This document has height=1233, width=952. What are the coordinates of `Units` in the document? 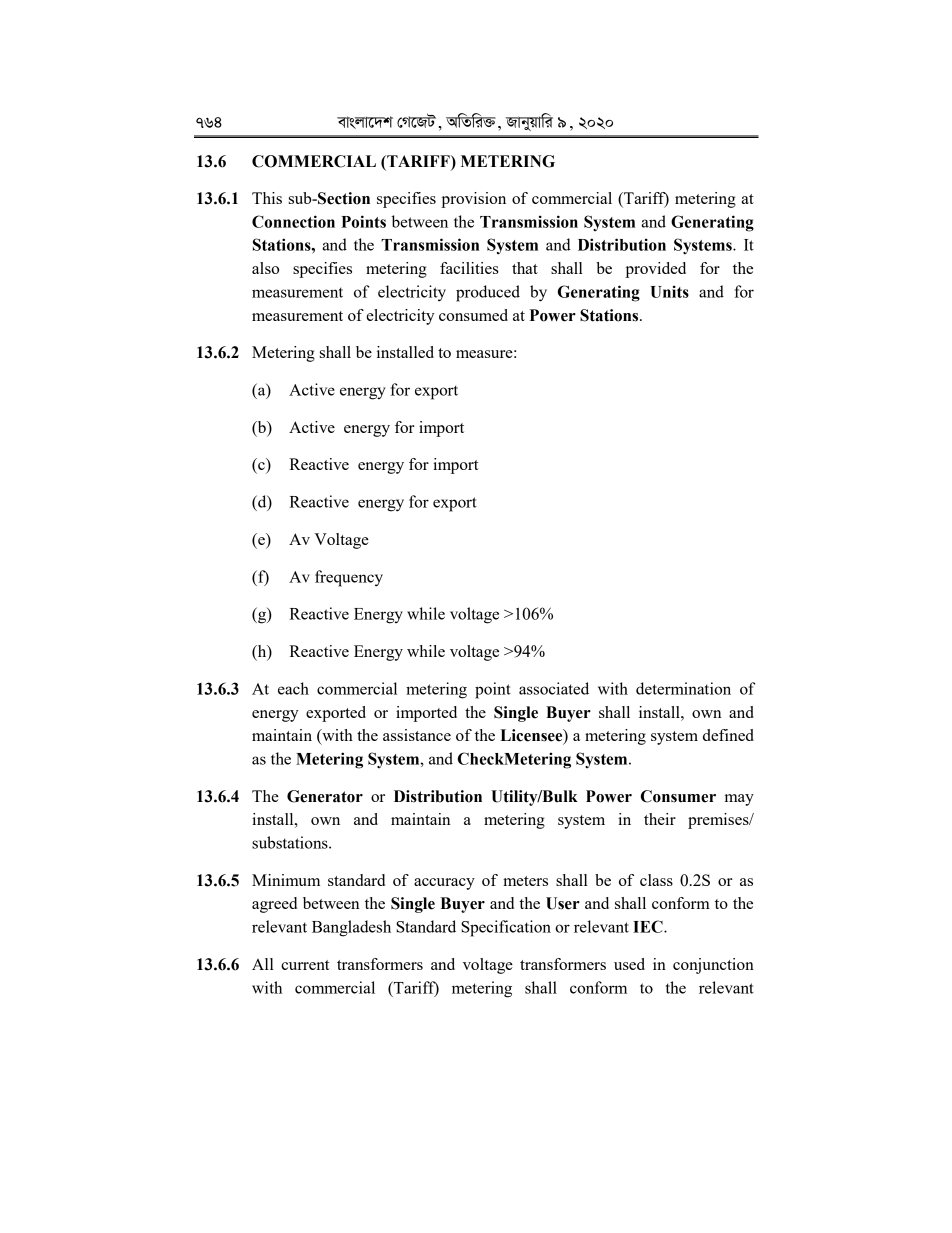 It's located at (669, 291).
